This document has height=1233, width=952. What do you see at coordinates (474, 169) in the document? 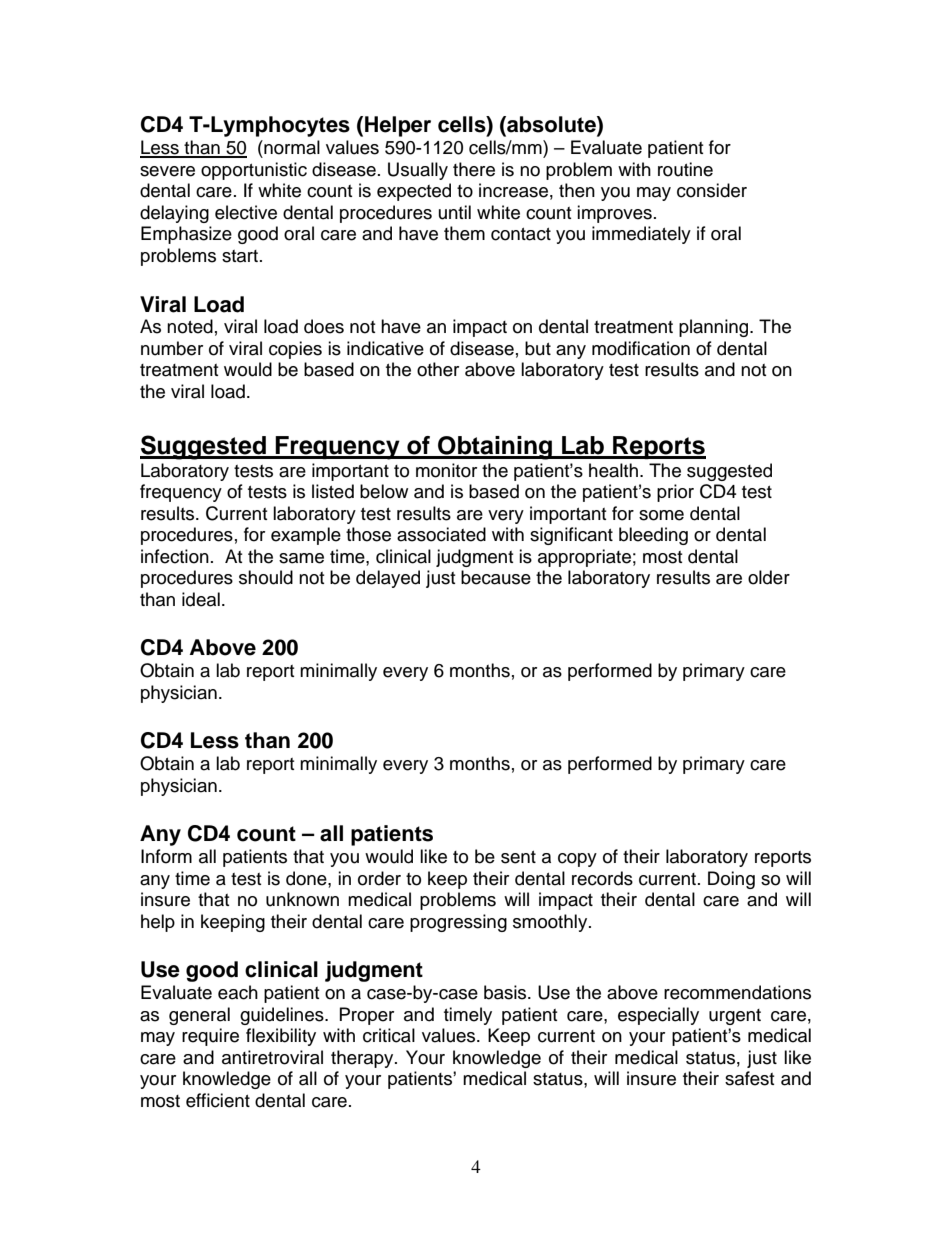
I see `there` at bounding box center [474, 169].
